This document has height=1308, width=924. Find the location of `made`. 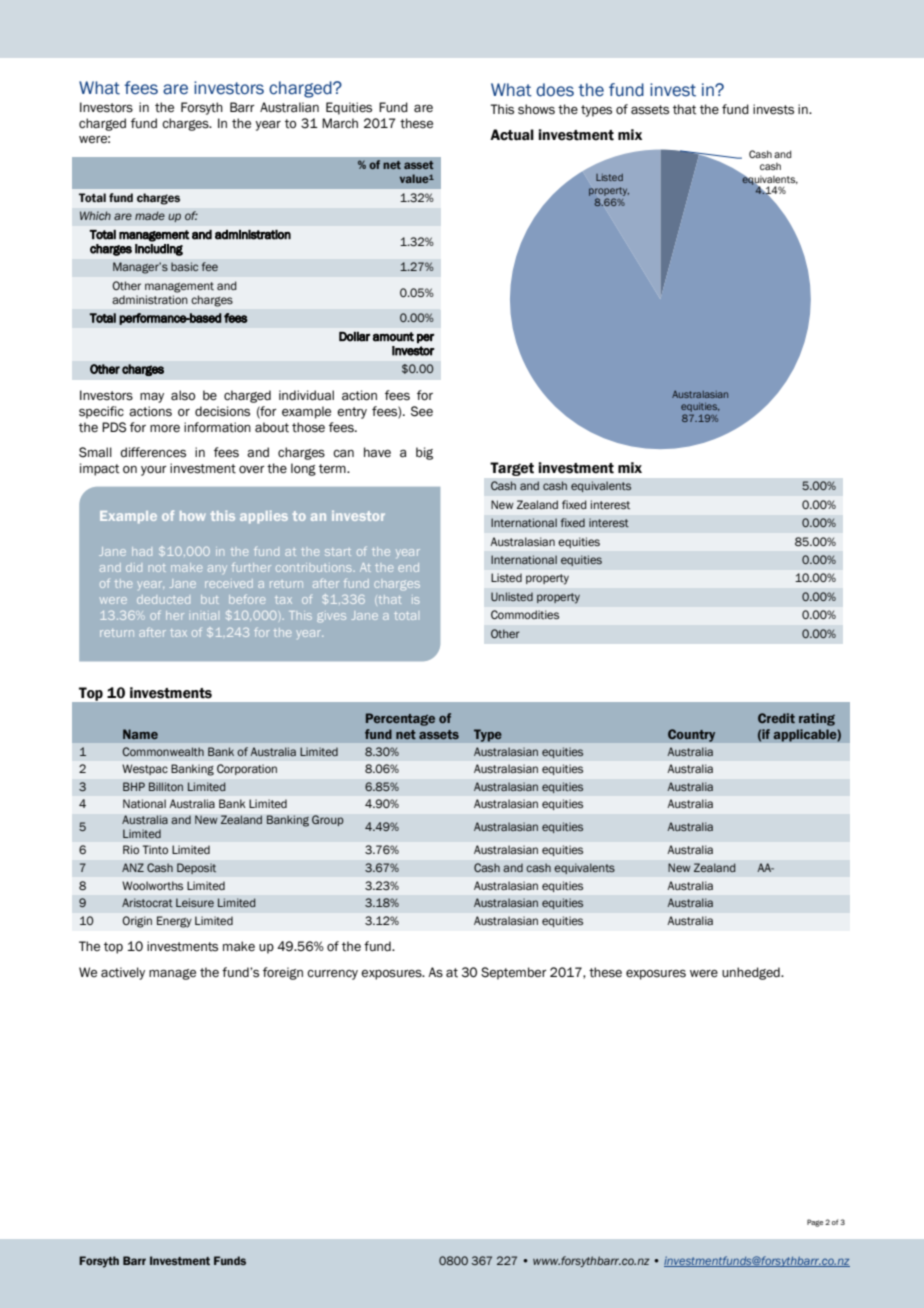

made is located at coordinates (150, 215).
